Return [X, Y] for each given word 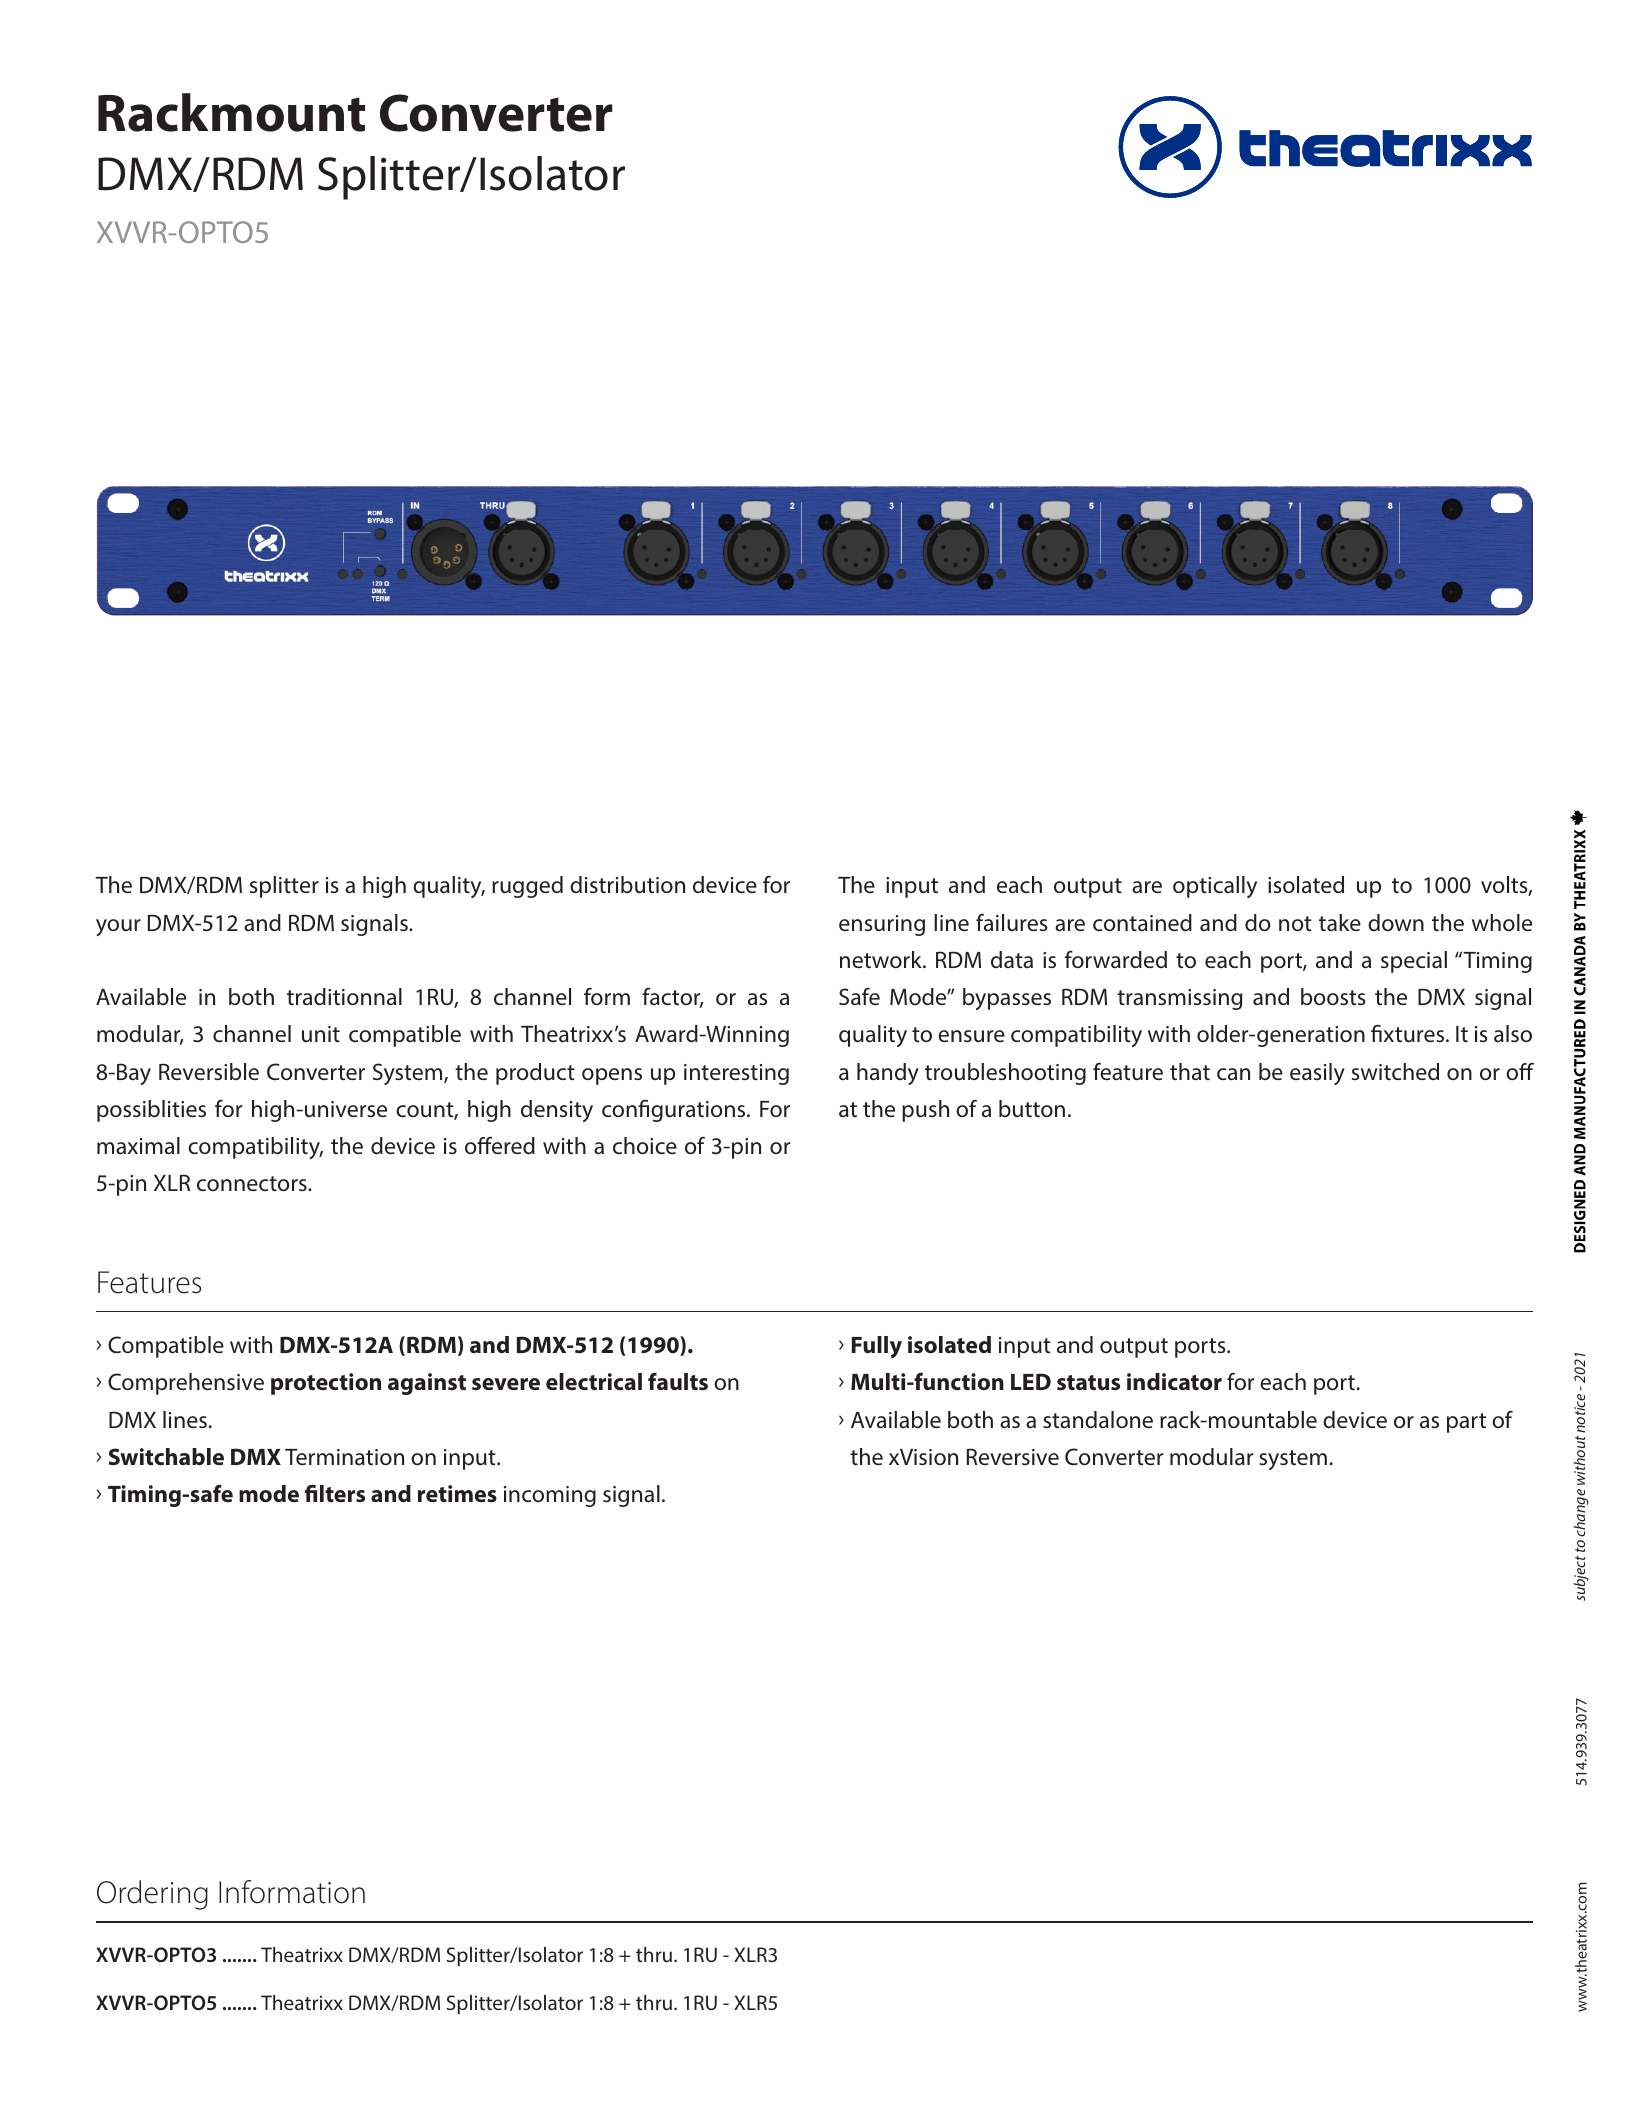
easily [1317, 1074]
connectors [253, 1184]
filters [335, 1493]
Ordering [152, 1895]
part [1466, 1423]
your [118, 927]
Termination [344, 1457]
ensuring [882, 925]
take [1340, 922]
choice [645, 1146]
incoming [550, 1496]
